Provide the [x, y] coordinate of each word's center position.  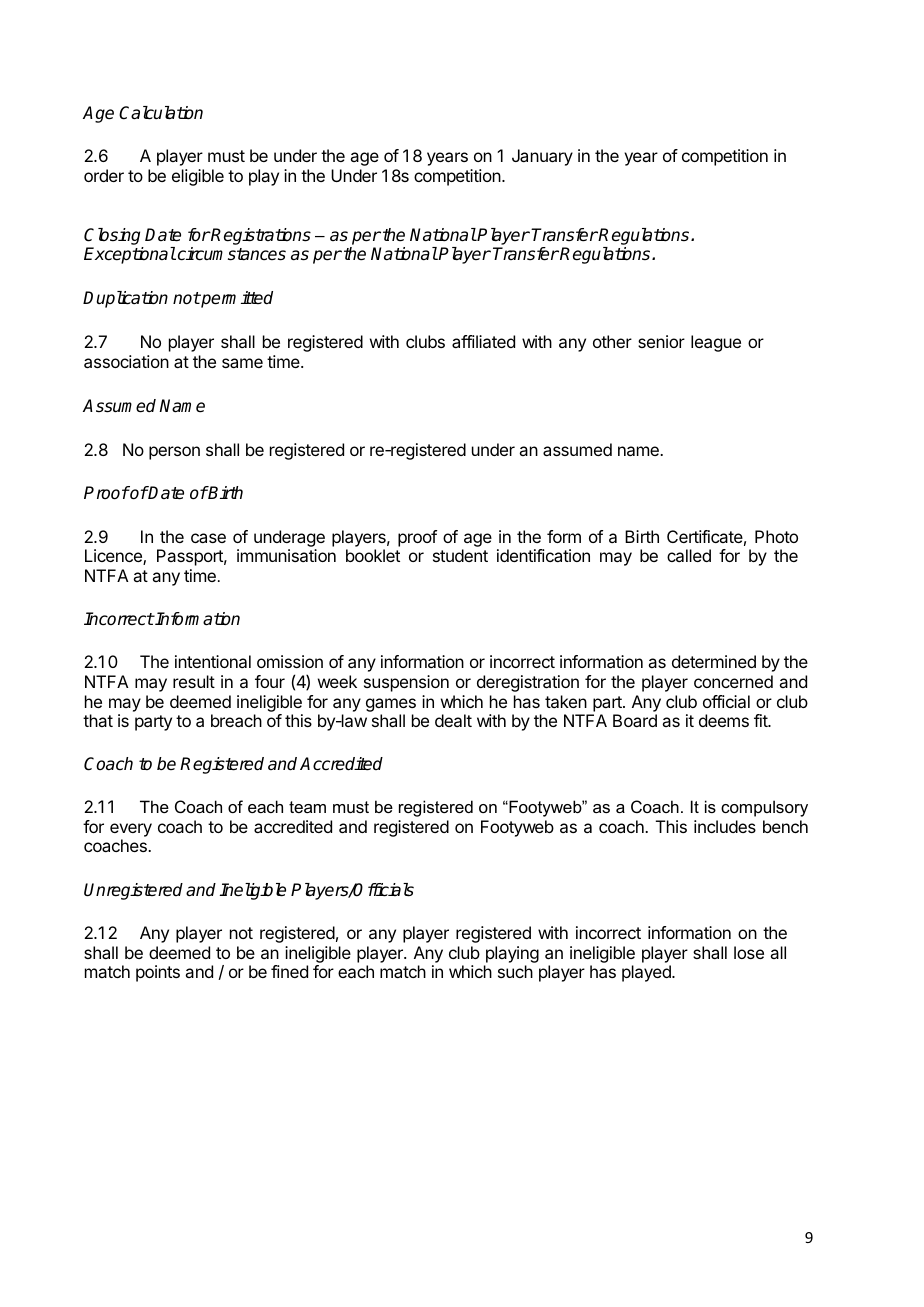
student [460, 555]
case [208, 538]
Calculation [161, 113]
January [542, 157]
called [689, 555]
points [158, 973]
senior [661, 341]
